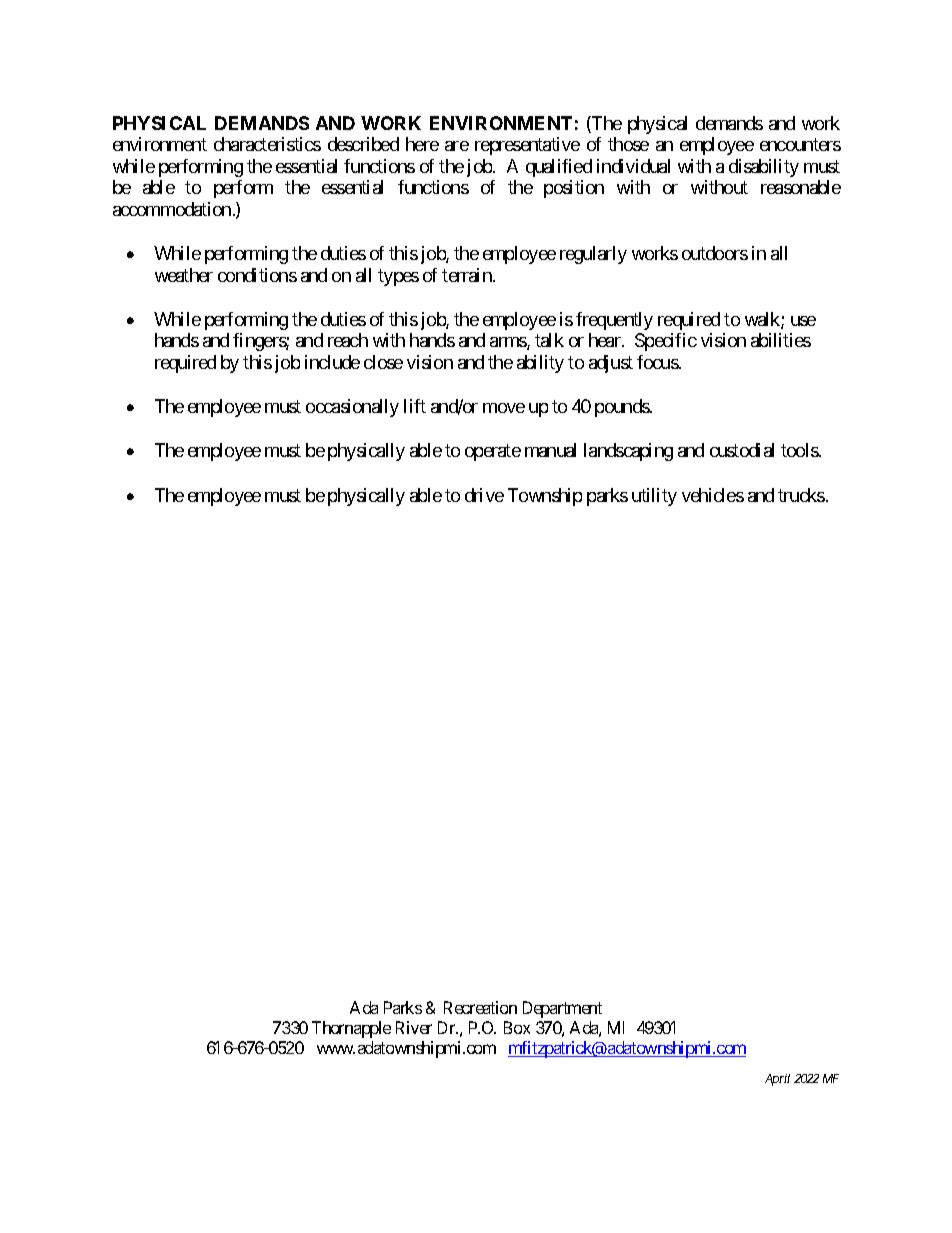 The image size is (952, 1233). I want to click on are, so click(457, 146).
